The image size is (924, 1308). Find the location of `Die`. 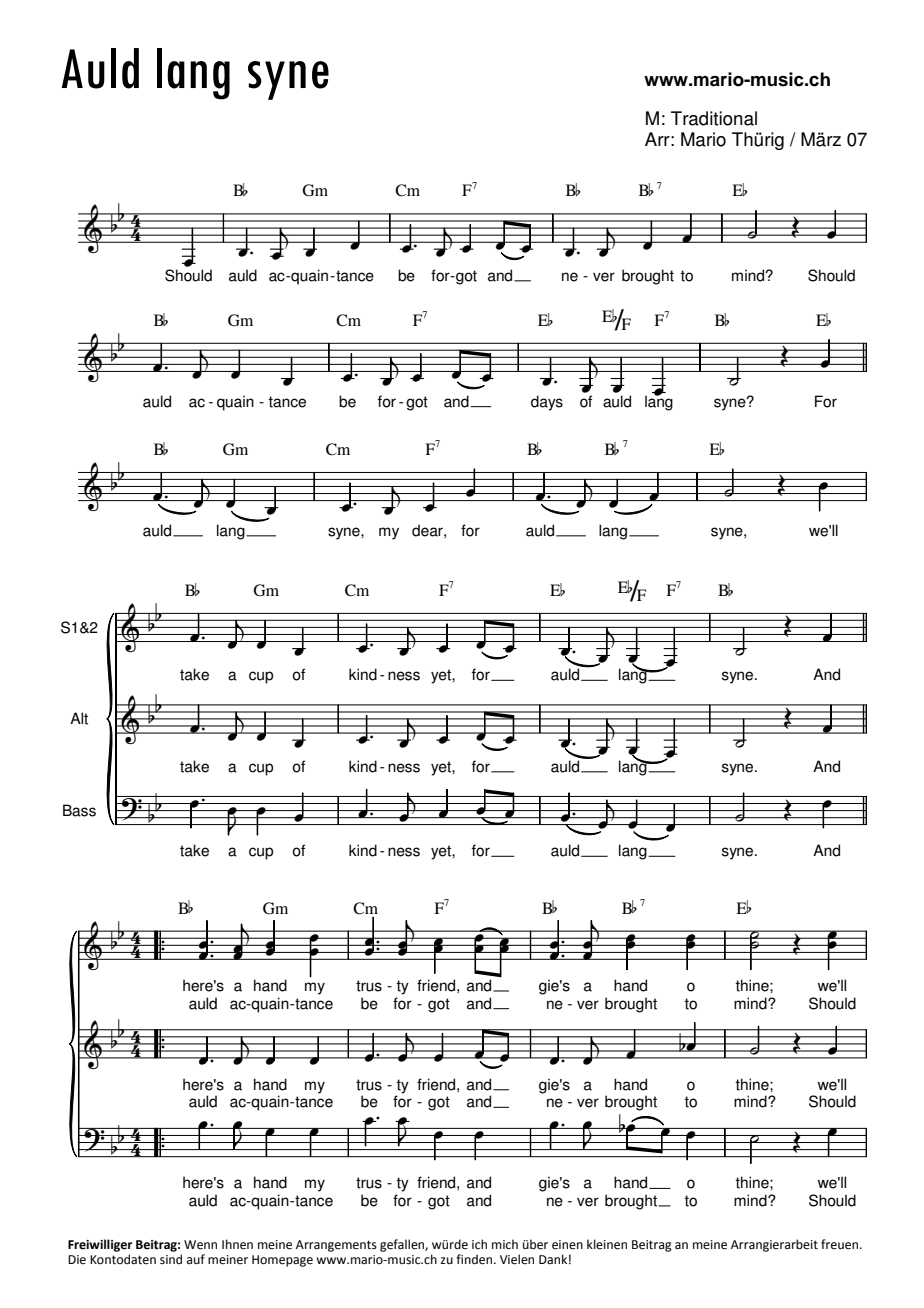

Die is located at coordinates (77, 1260).
